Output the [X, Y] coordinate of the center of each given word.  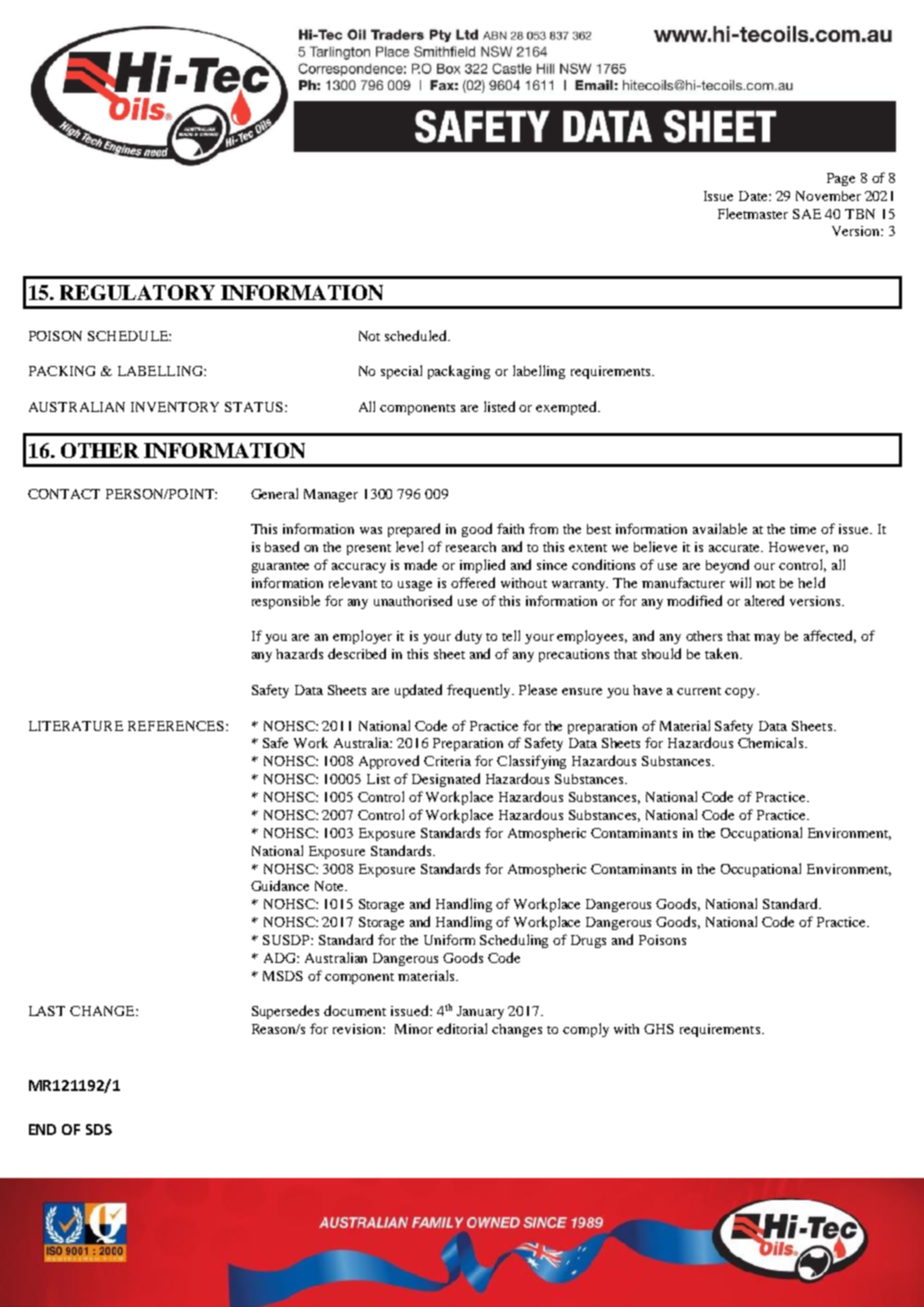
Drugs [588, 941]
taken [723, 653]
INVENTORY [175, 407]
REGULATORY [137, 292]
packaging [459, 372]
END [42, 1129]
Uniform [449, 939]
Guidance [280, 885]
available [720, 528]
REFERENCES [176, 726]
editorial [462, 1028]
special [401, 372]
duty [468, 637]
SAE [807, 214]
